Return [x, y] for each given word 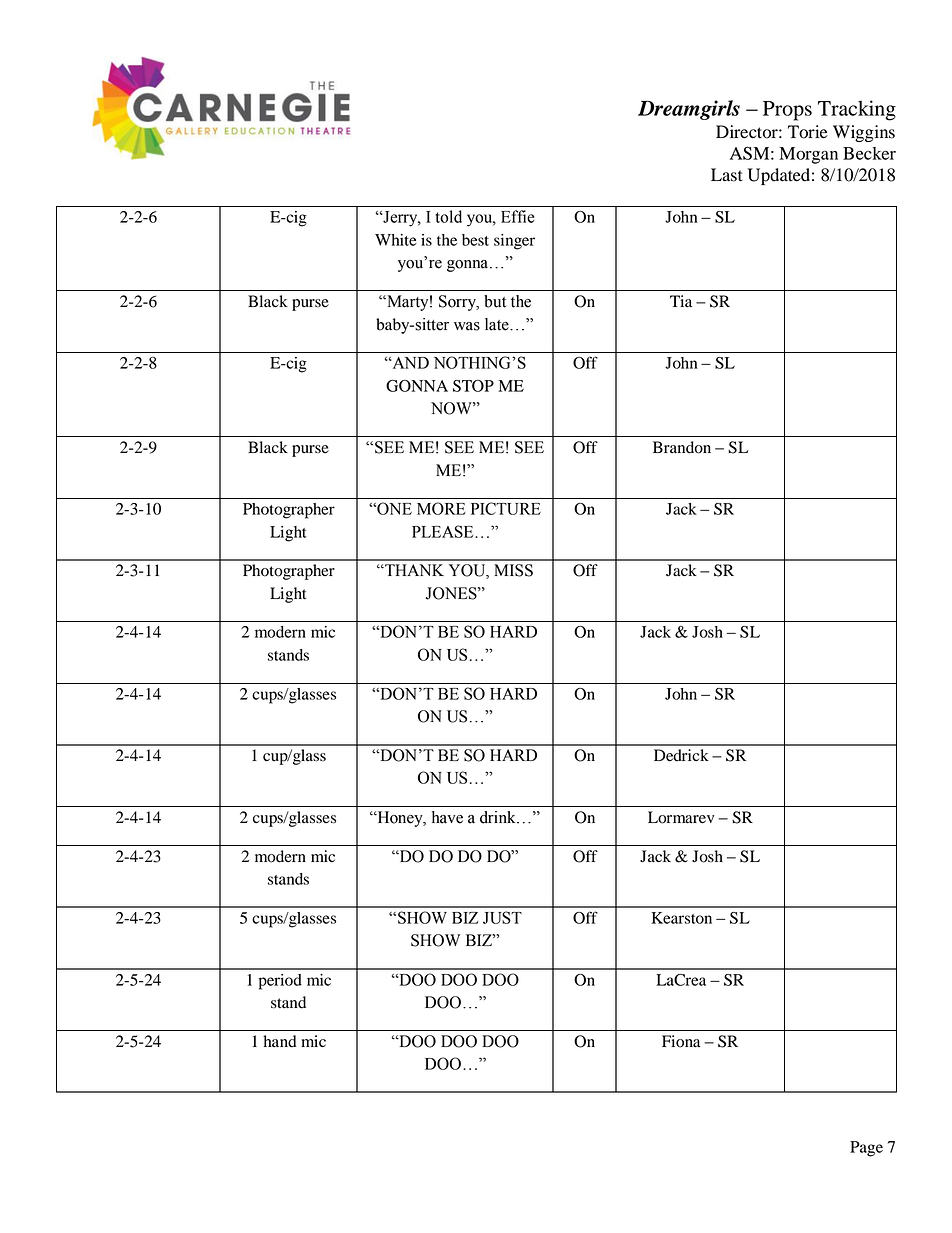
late [498, 324]
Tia [681, 301]
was [467, 326]
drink [499, 817]
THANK [413, 570]
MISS [513, 570]
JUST [502, 917]
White [396, 240]
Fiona [681, 1041]
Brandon [682, 447]
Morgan [808, 155]
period [280, 982]
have [447, 817]
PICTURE [506, 508]
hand [280, 1041]
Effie [517, 216]
